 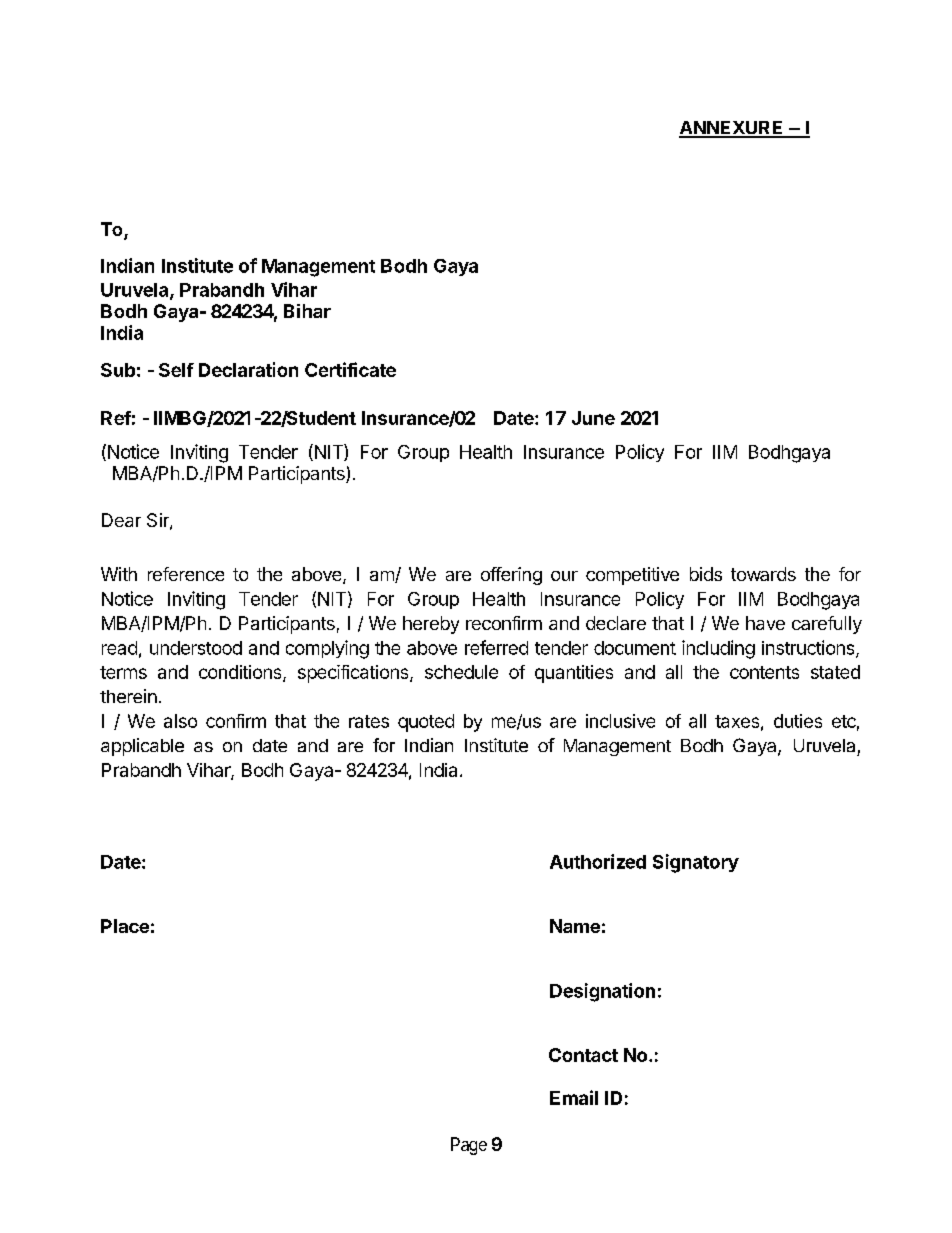 What do you see at coordinates (763, 574) in the screenshot?
I see `towards` at bounding box center [763, 574].
